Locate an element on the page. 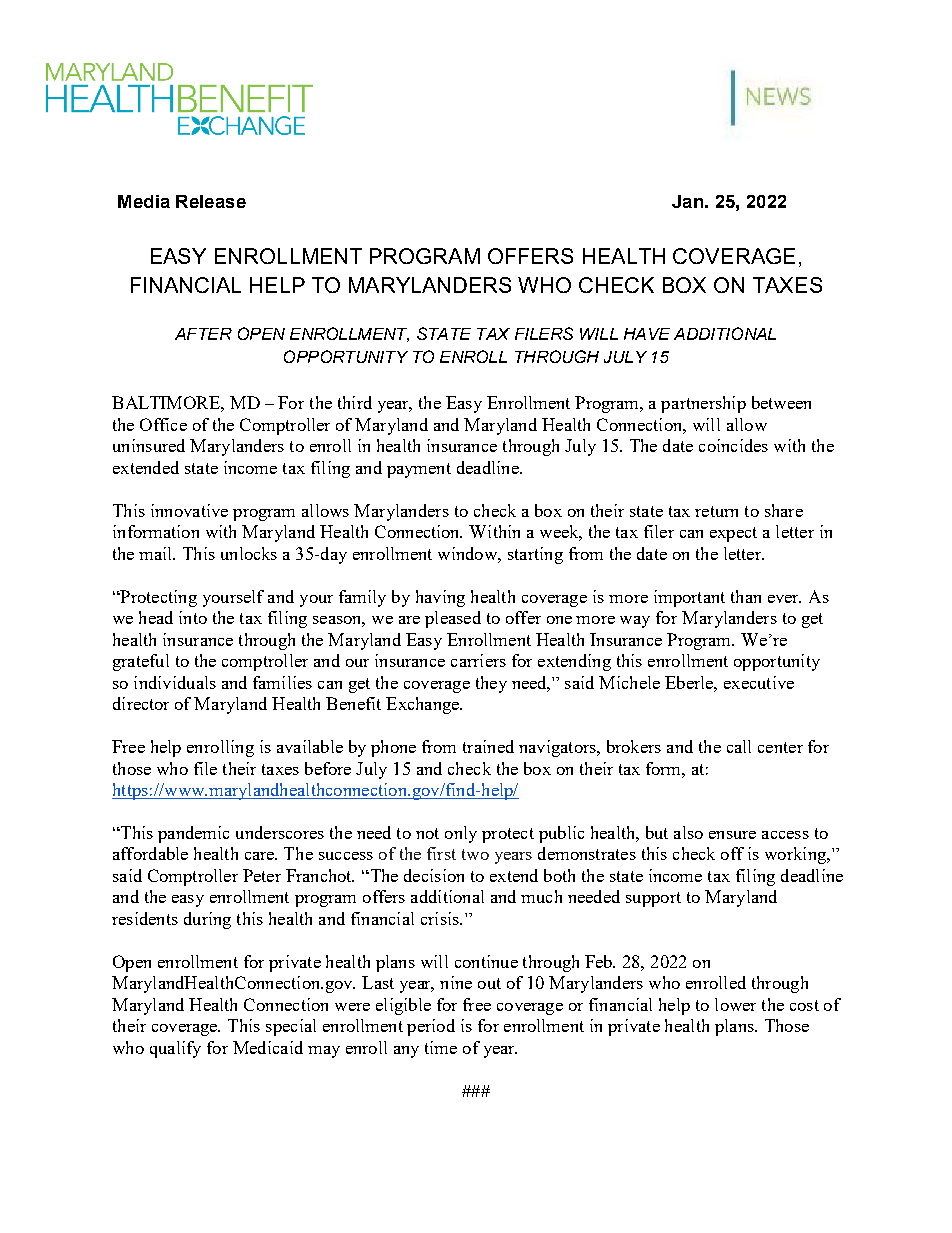 This document has height=1233, width=952. pleased is located at coordinates (453, 619).
